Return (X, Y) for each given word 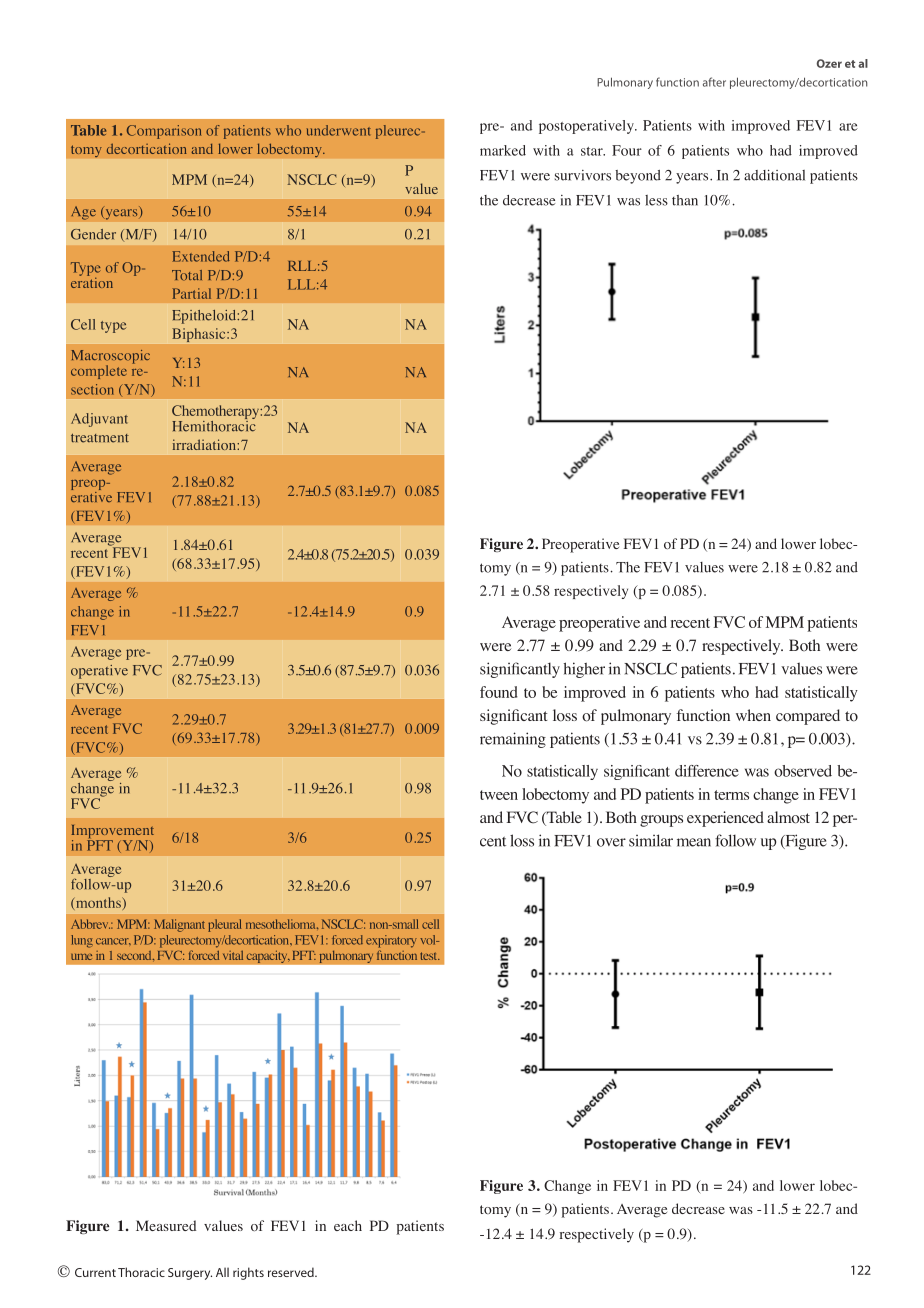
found (499, 692)
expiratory (391, 941)
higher (584, 670)
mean (694, 842)
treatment (100, 438)
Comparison (164, 132)
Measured (166, 1225)
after (714, 82)
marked (503, 150)
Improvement (112, 833)
